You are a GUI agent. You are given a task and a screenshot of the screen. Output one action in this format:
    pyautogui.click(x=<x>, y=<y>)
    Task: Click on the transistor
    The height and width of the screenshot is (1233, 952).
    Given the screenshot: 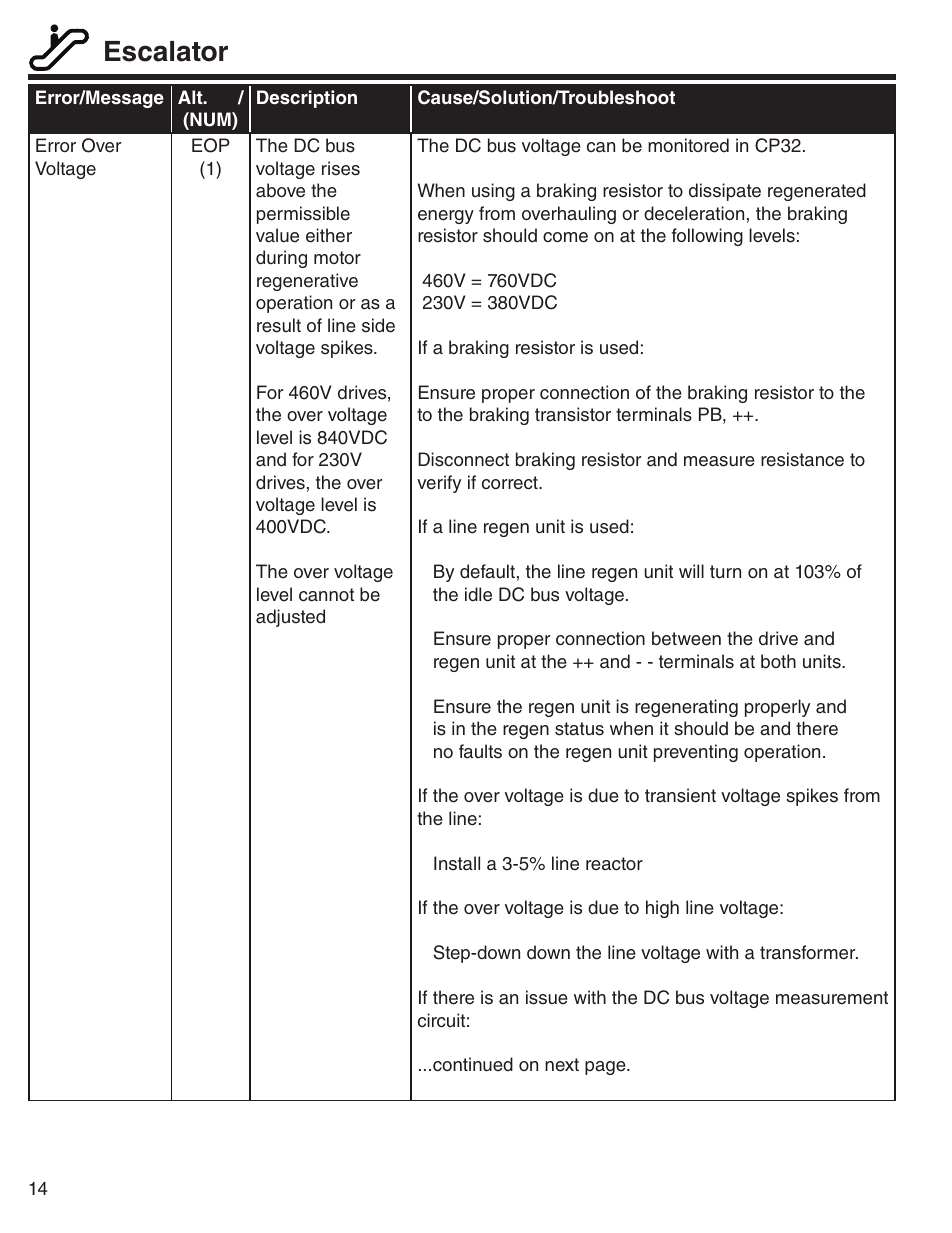 What is the action you would take?
    pyautogui.click(x=573, y=414)
